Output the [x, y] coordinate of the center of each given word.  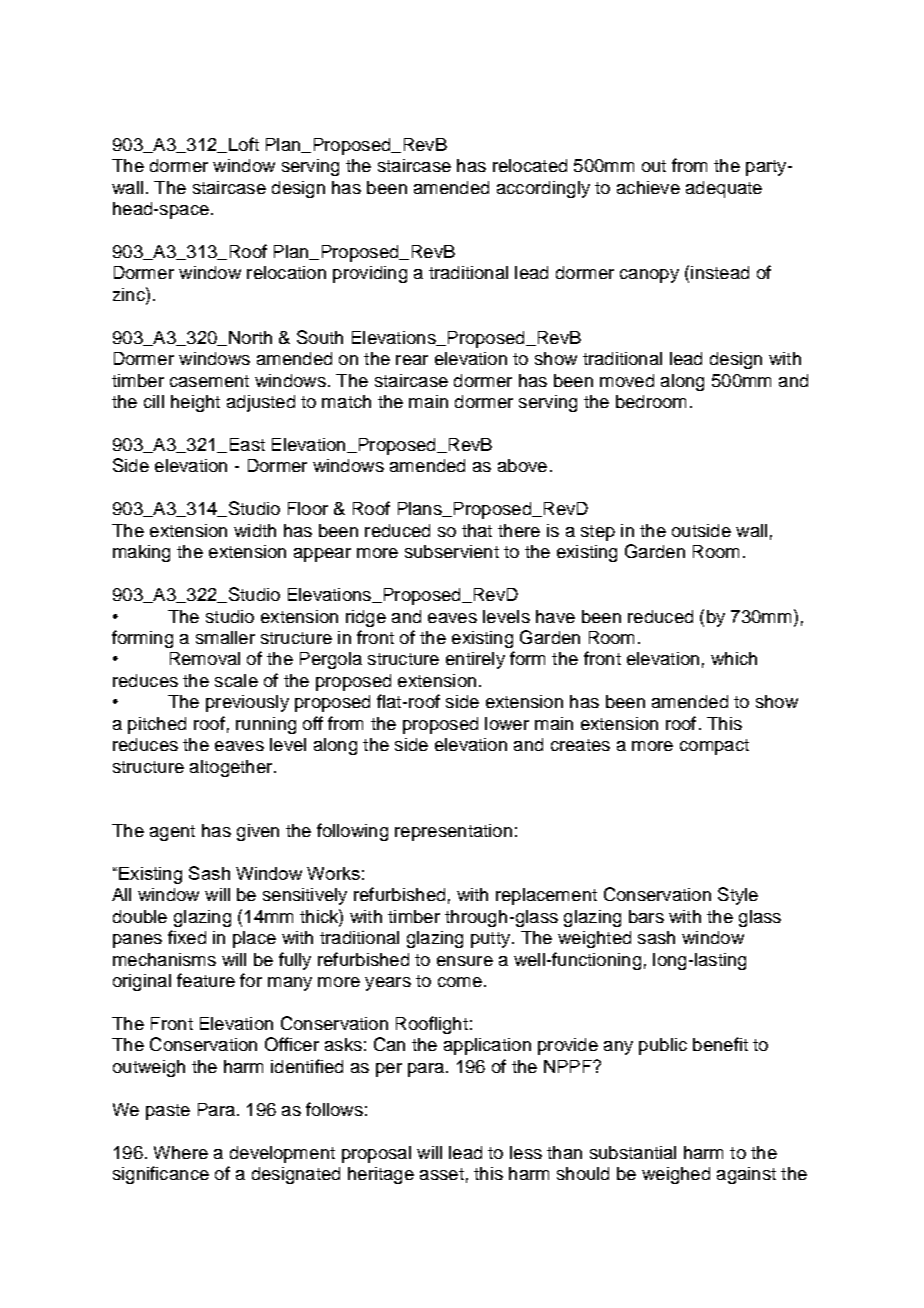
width [255, 530]
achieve [648, 187]
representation [453, 832]
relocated [530, 165]
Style [738, 896]
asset [442, 1174]
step [598, 533]
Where [181, 1152]
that [477, 530]
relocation [286, 272]
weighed [676, 1175]
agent [172, 833]
